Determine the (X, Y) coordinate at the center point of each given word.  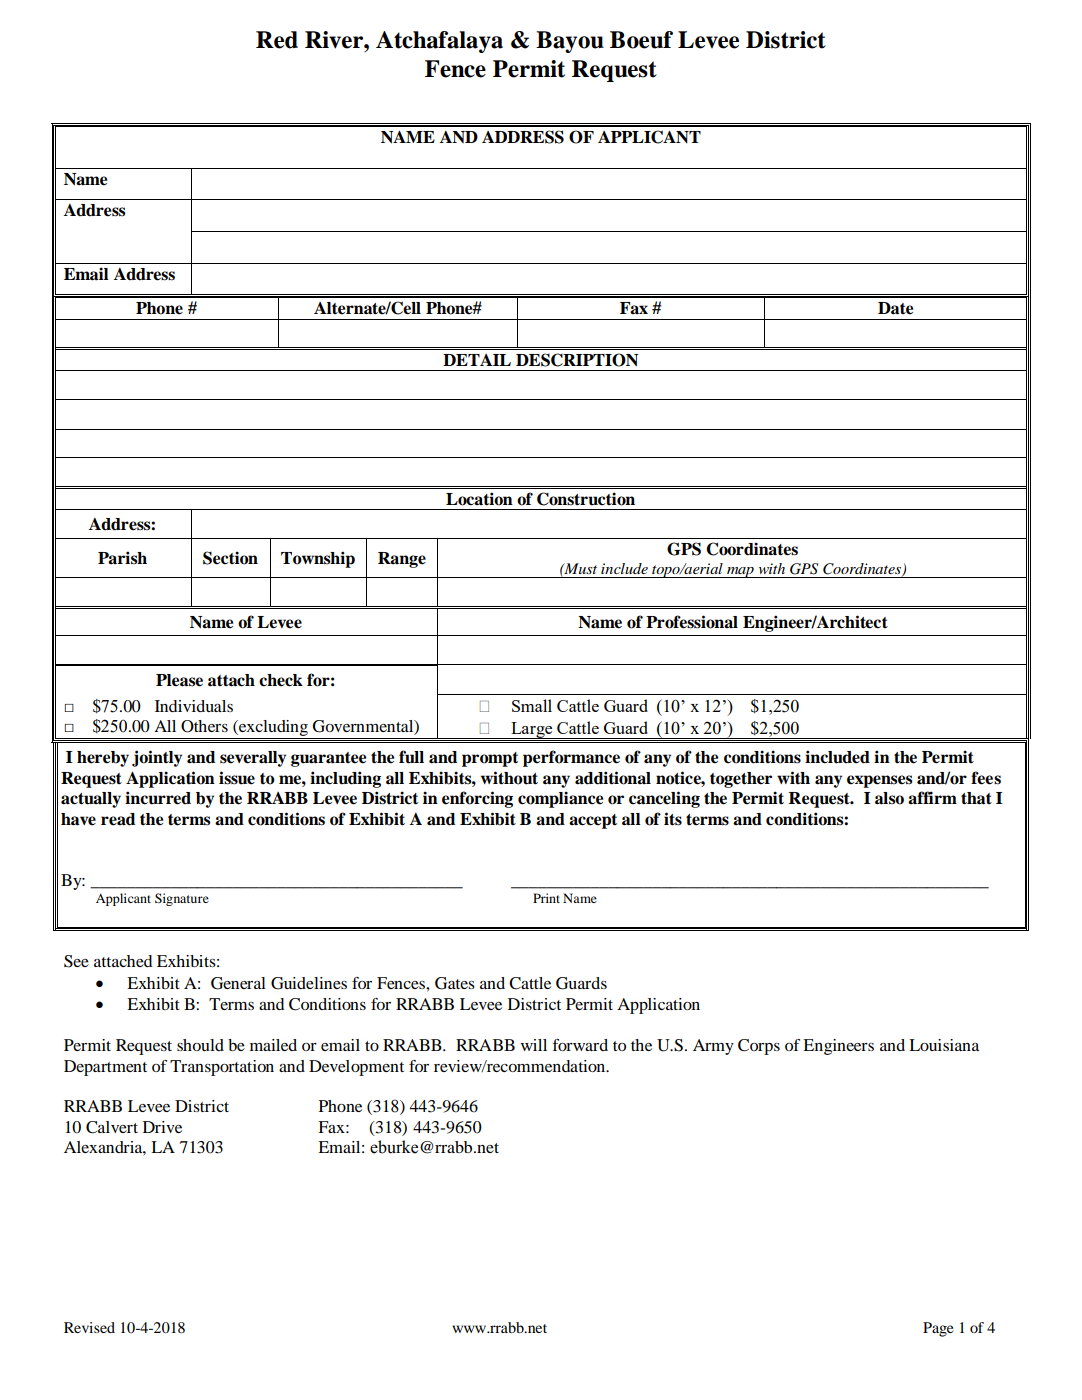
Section (230, 558)
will (534, 1045)
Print (546, 898)
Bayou (570, 42)
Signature (182, 899)
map (740, 572)
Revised (89, 1327)
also (889, 798)
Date (895, 308)
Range (402, 560)
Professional (692, 622)
